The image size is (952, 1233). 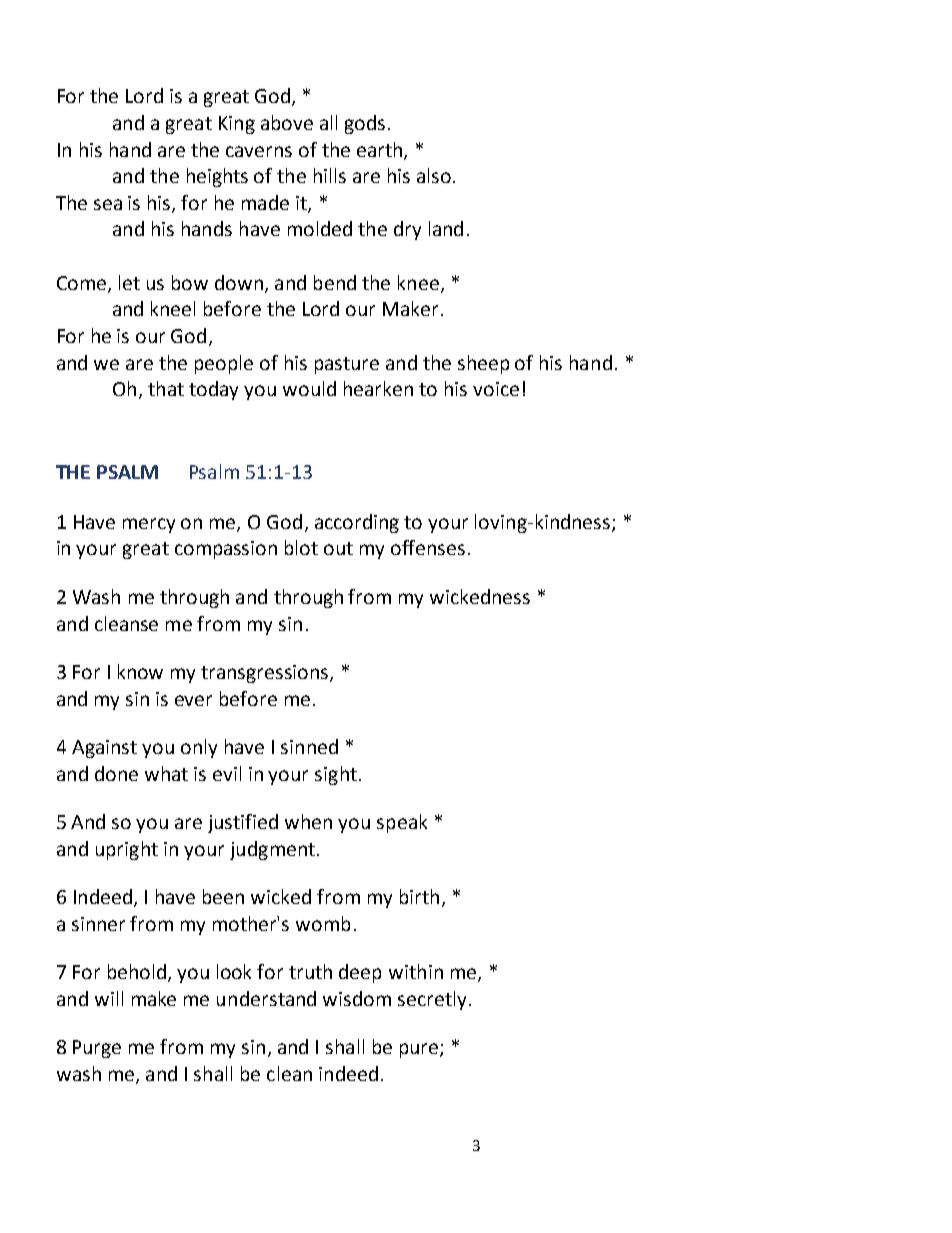 What do you see at coordinates (301, 547) in the image?
I see `blot` at bounding box center [301, 547].
